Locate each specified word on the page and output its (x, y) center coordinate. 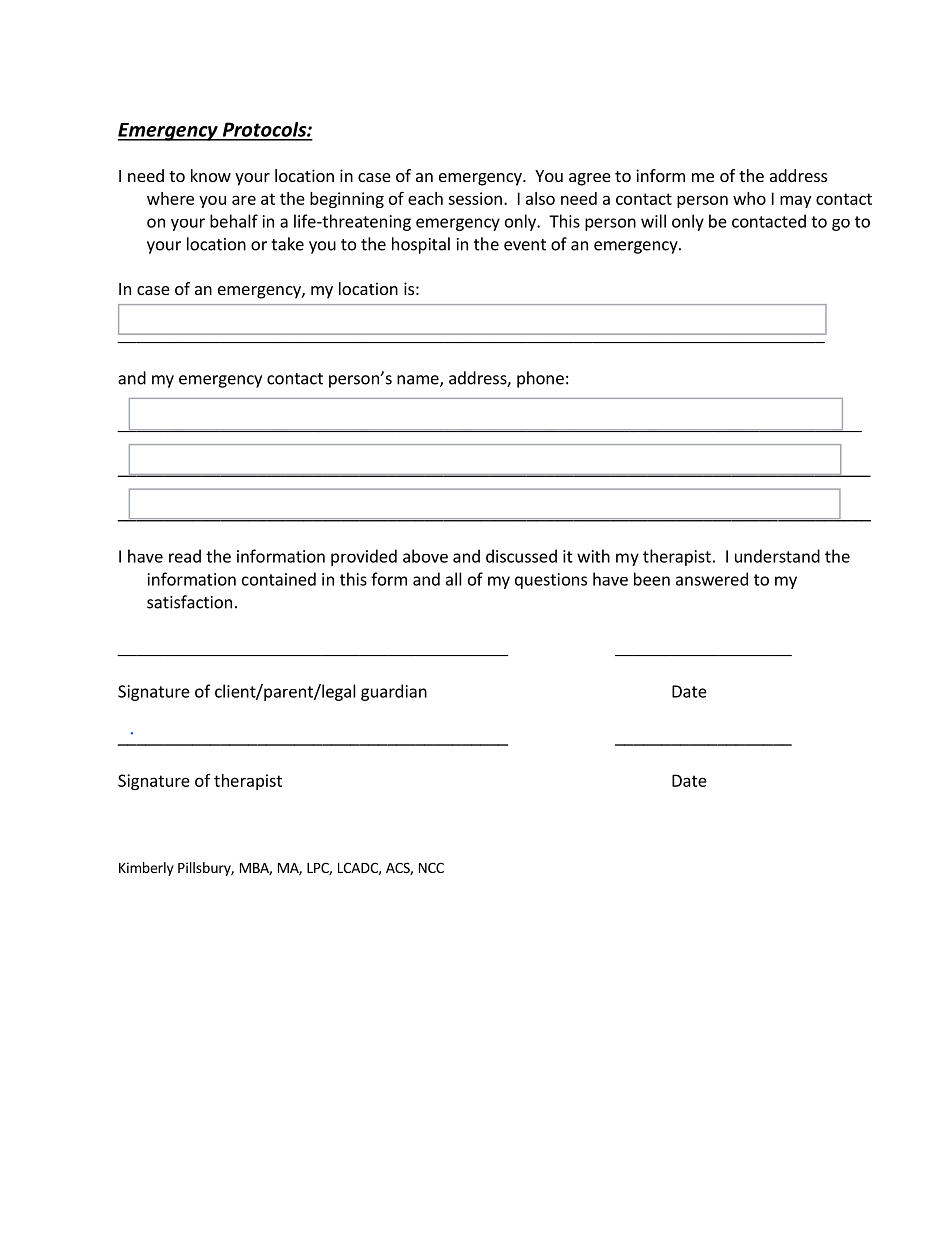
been (652, 579)
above (425, 556)
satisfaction (189, 602)
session (475, 198)
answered (712, 579)
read (185, 556)
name (419, 381)
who (749, 198)
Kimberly (146, 869)
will (653, 221)
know (211, 175)
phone (540, 379)
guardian (394, 692)
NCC (431, 867)
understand (777, 556)
